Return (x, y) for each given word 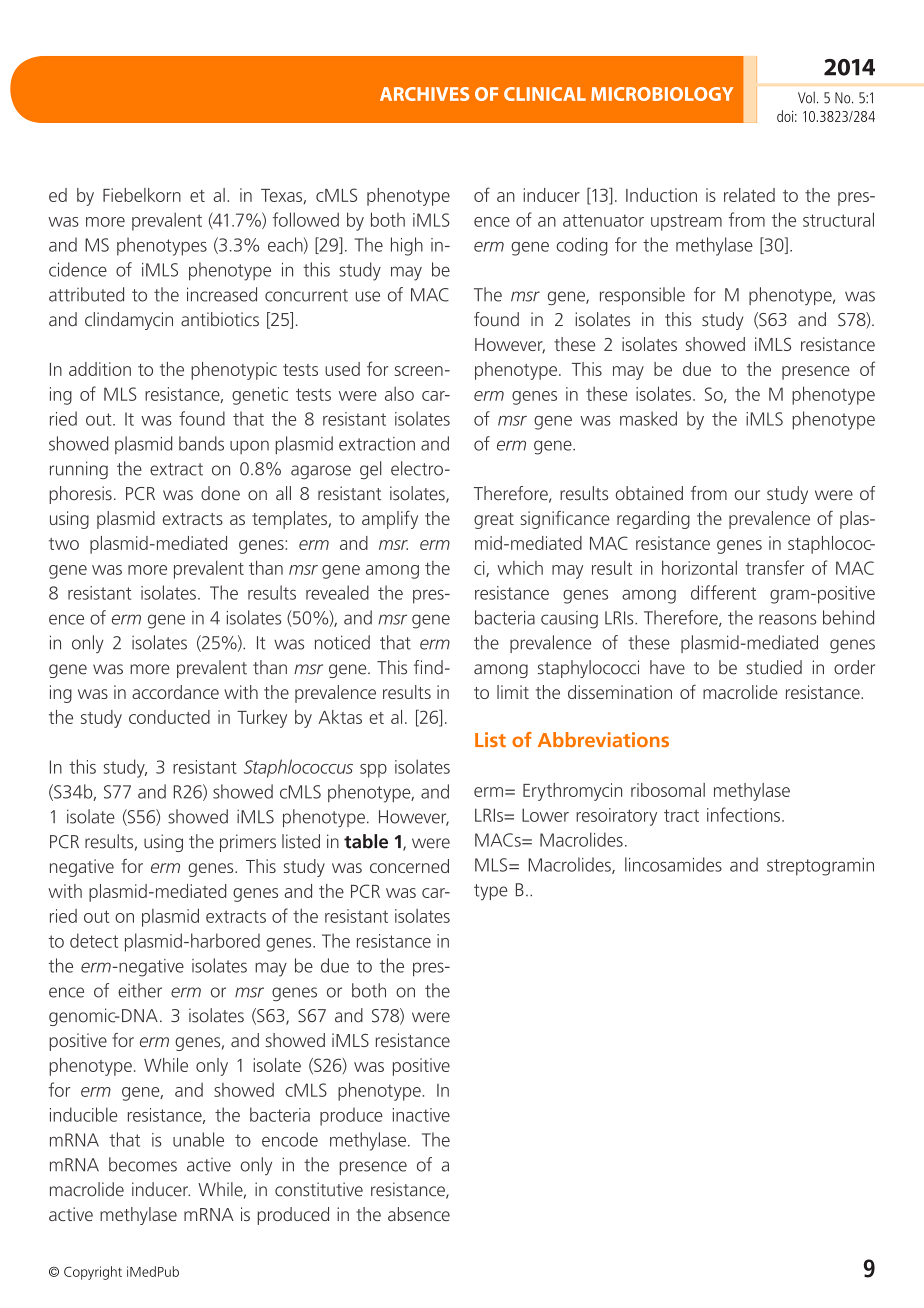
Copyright (93, 1273)
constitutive (319, 1189)
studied (774, 667)
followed (306, 219)
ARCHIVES (424, 94)
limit (513, 692)
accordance (175, 692)
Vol (806, 97)
